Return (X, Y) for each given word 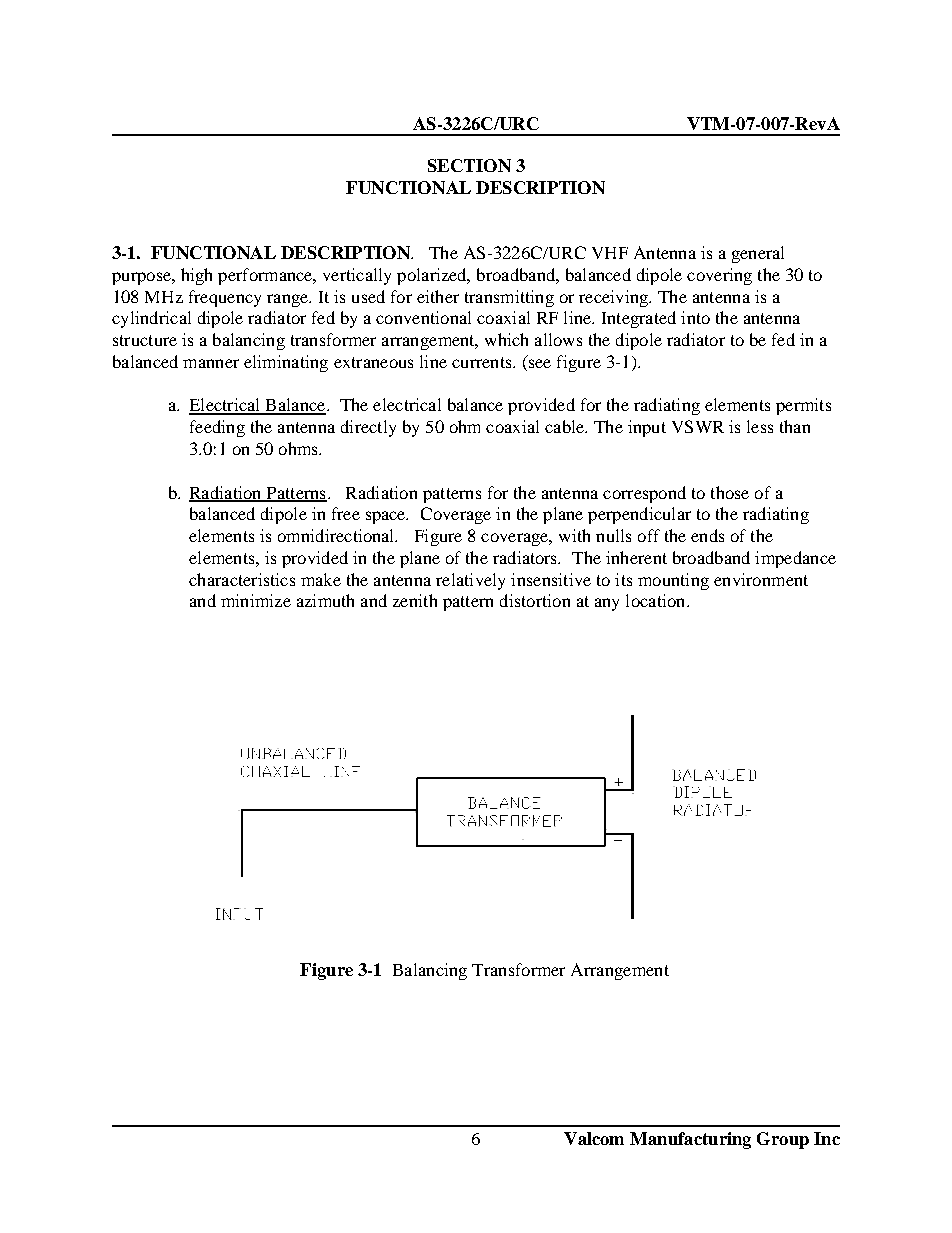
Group (783, 1140)
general (758, 254)
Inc (827, 1138)
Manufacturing (690, 1140)
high (196, 276)
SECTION (469, 165)
